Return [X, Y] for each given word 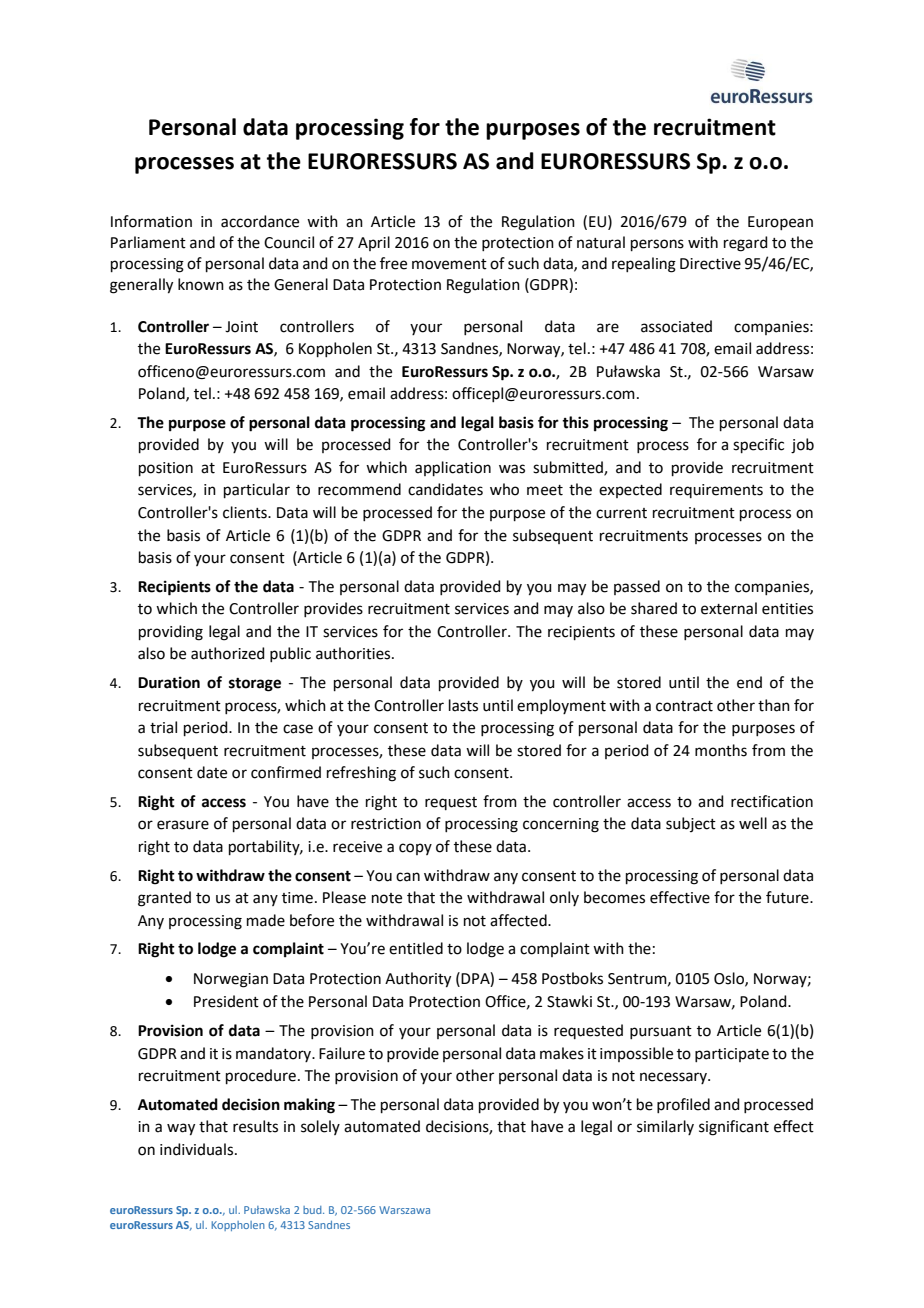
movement [449, 264]
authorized [228, 653]
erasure [183, 825]
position [166, 469]
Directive [710, 264]
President [226, 1001]
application [453, 468]
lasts [463, 705]
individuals [198, 1149]
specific [758, 445]
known [201, 284]
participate [732, 1055]
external [729, 608]
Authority [418, 980]
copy [415, 849]
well [753, 823]
